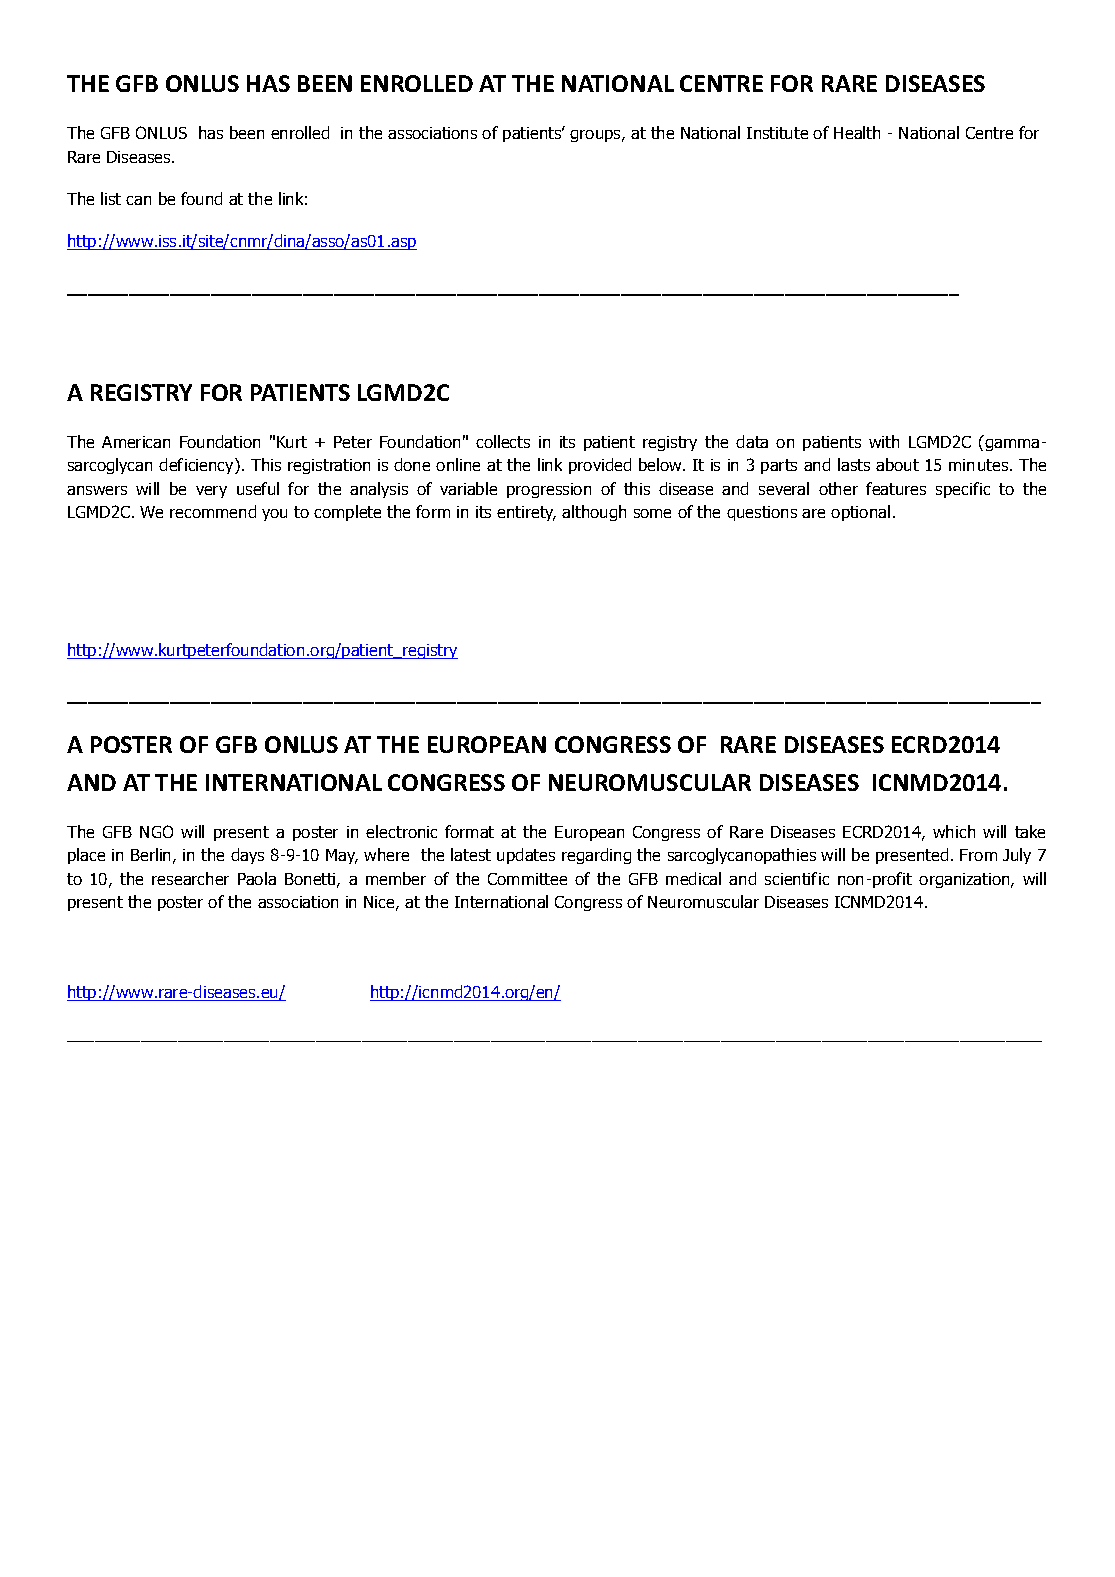 The width and height of the page is (1115, 1577). Describe the element at coordinates (526, 513) in the page. I see `entirety` at that location.
